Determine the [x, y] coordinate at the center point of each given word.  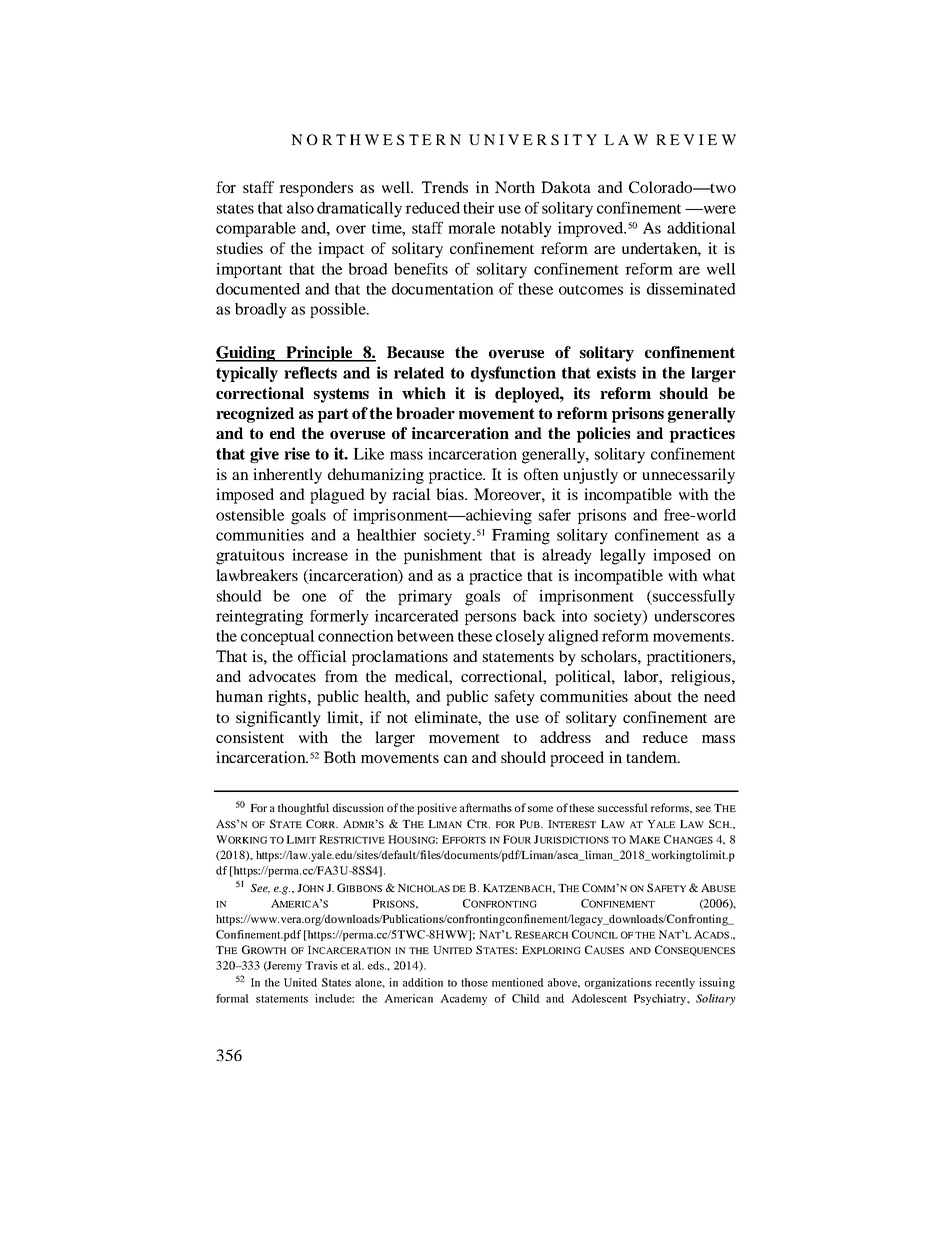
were [718, 209]
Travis [321, 965]
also [300, 208]
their [478, 208]
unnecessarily [688, 476]
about [653, 696]
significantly [278, 719]
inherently [287, 476]
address [565, 737]
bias [451, 494]
